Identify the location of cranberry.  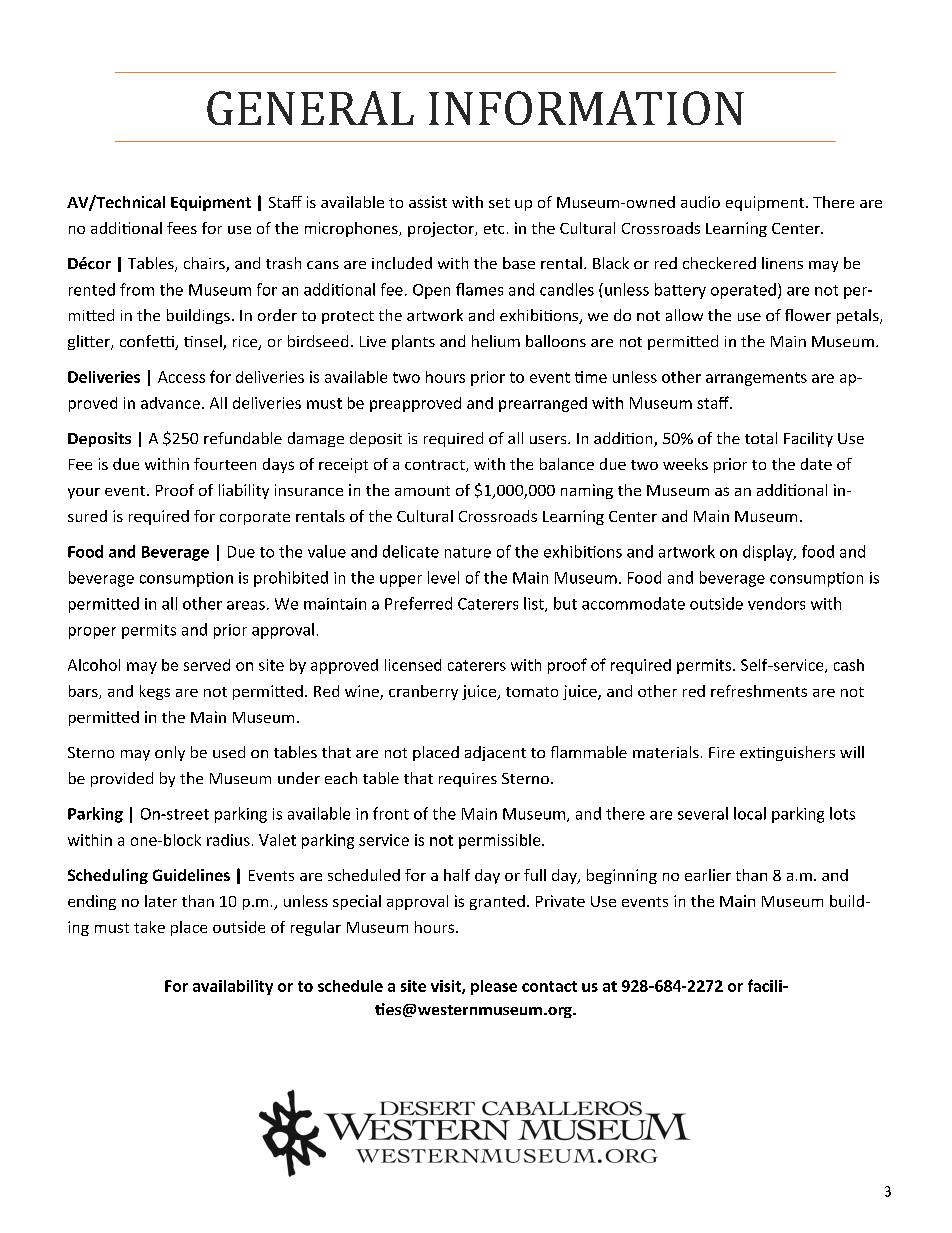
(423, 692).
